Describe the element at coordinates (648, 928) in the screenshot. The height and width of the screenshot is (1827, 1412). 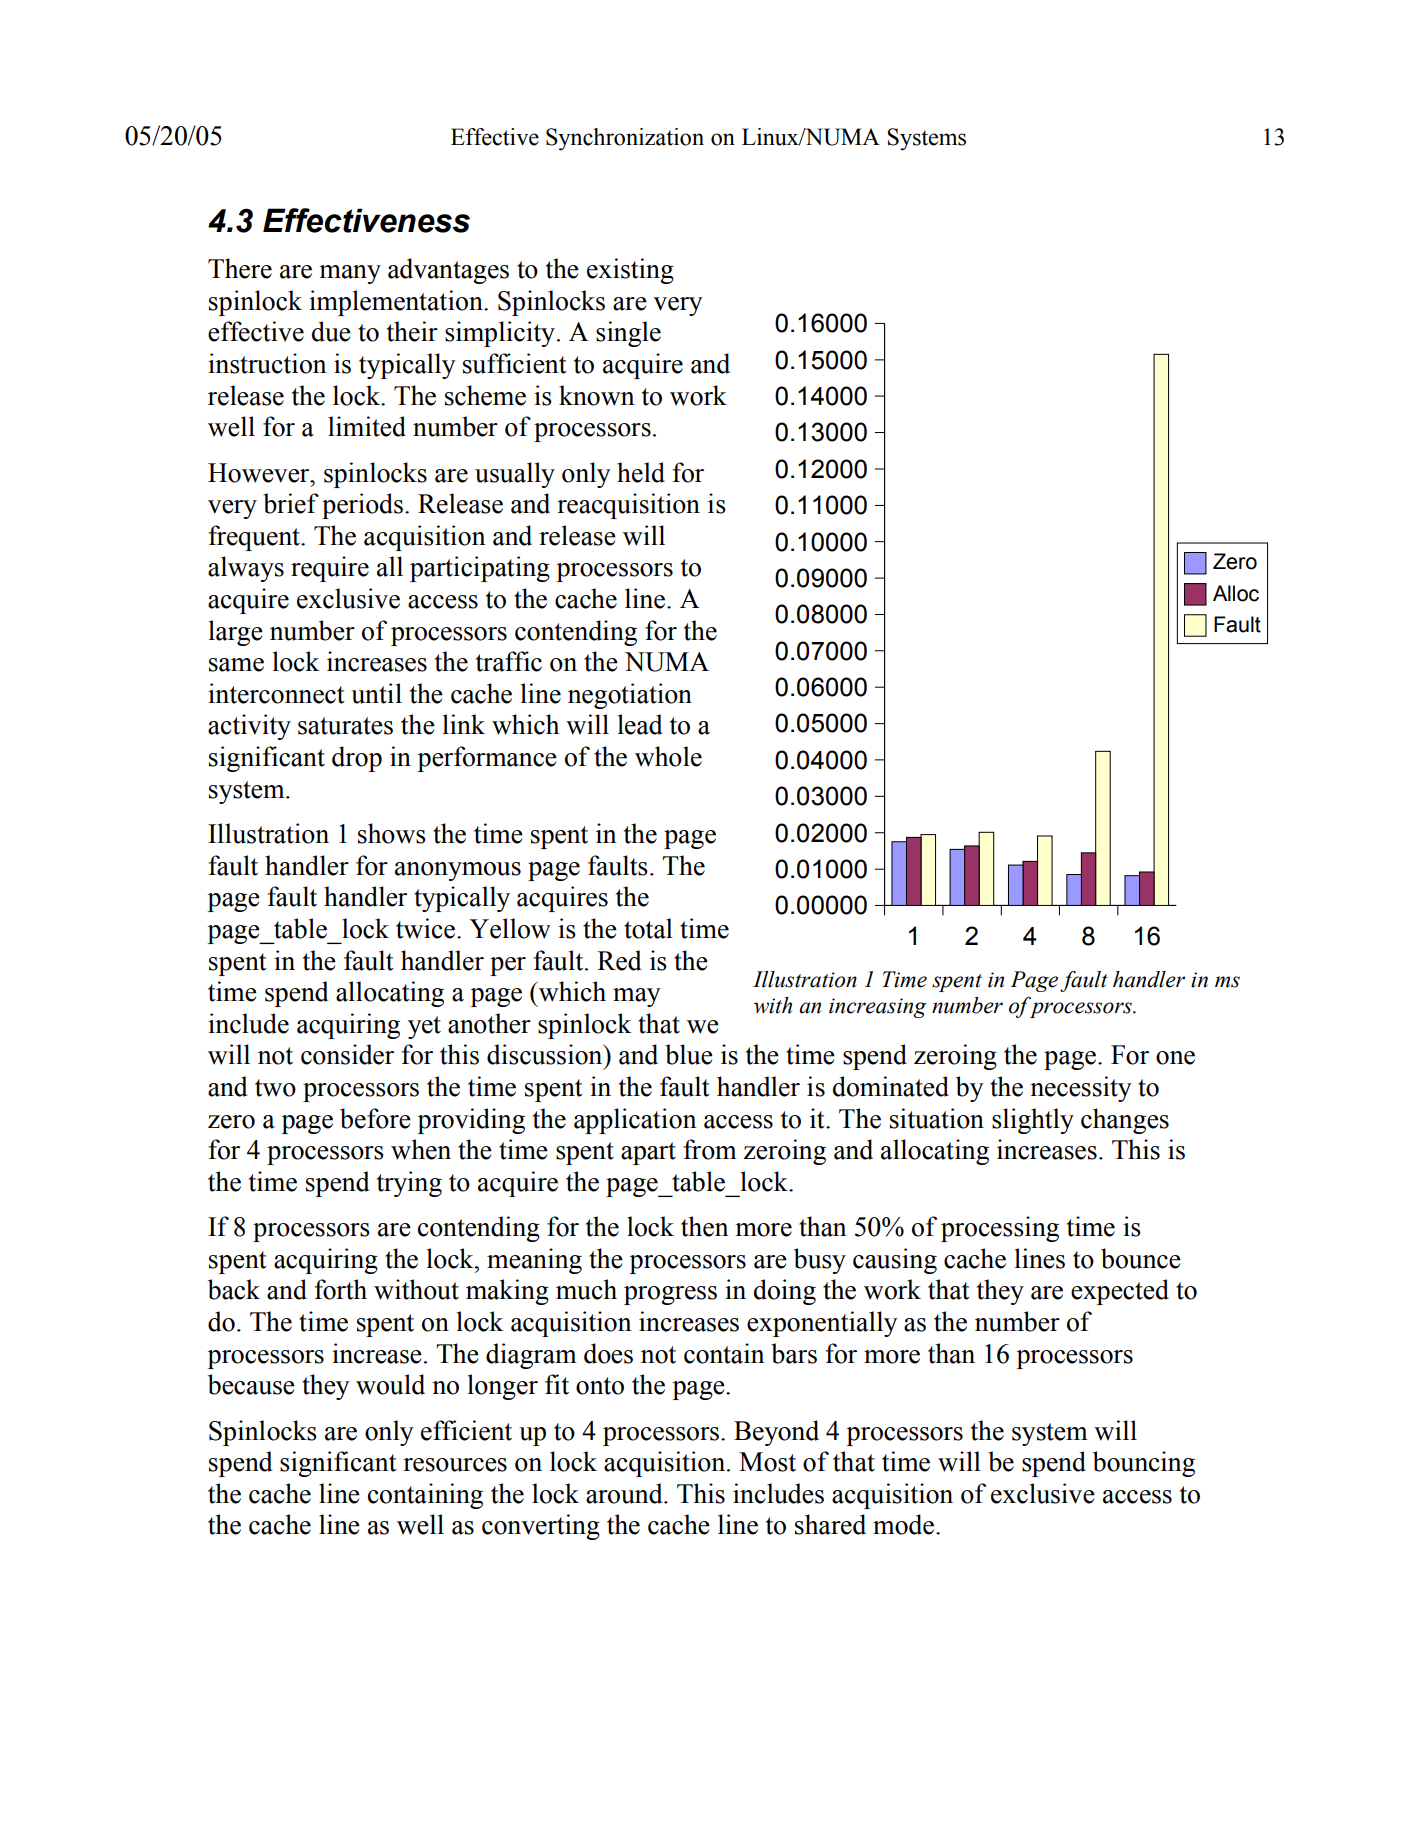
I see `total` at that location.
